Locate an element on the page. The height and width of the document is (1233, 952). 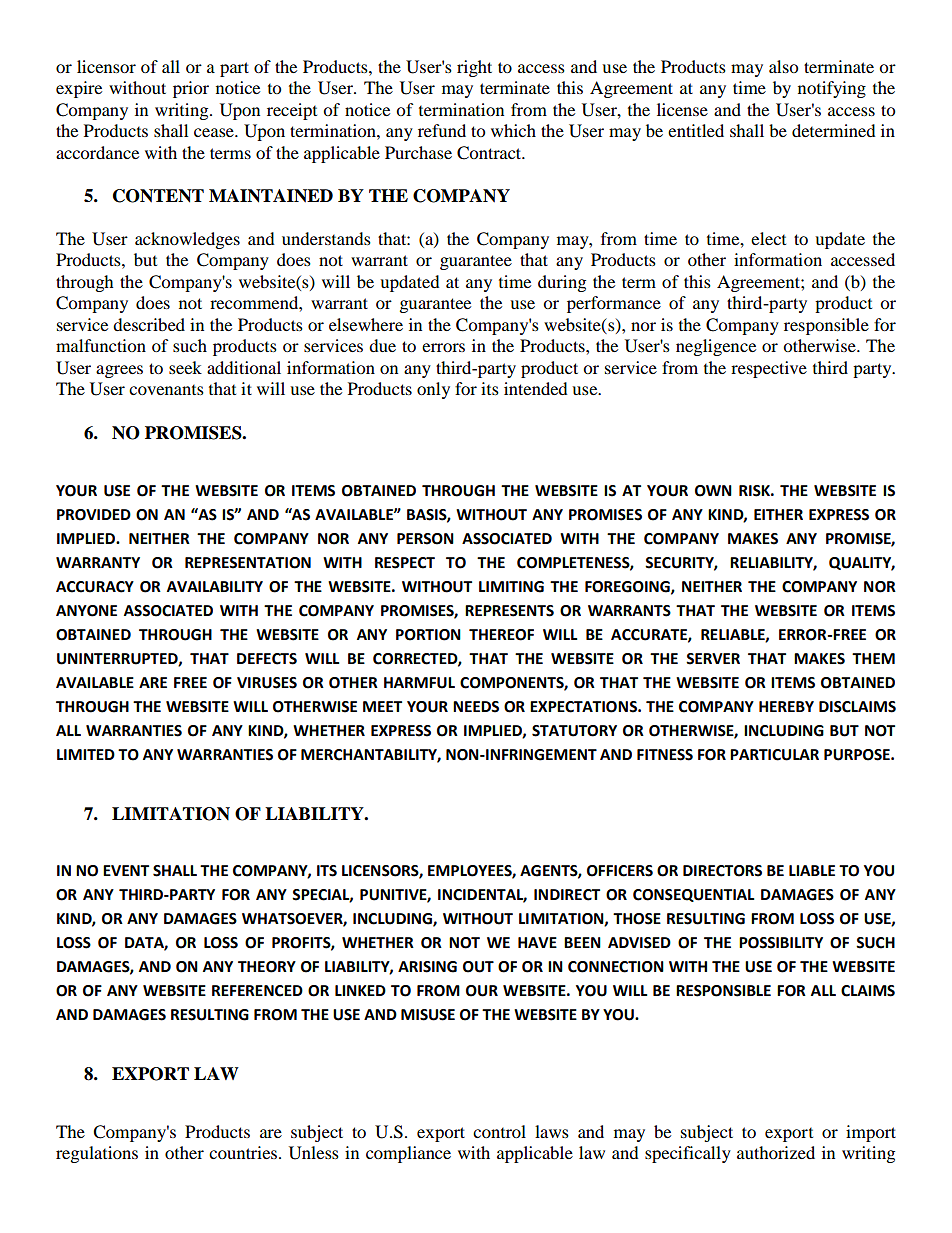
prior is located at coordinates (191, 89).
